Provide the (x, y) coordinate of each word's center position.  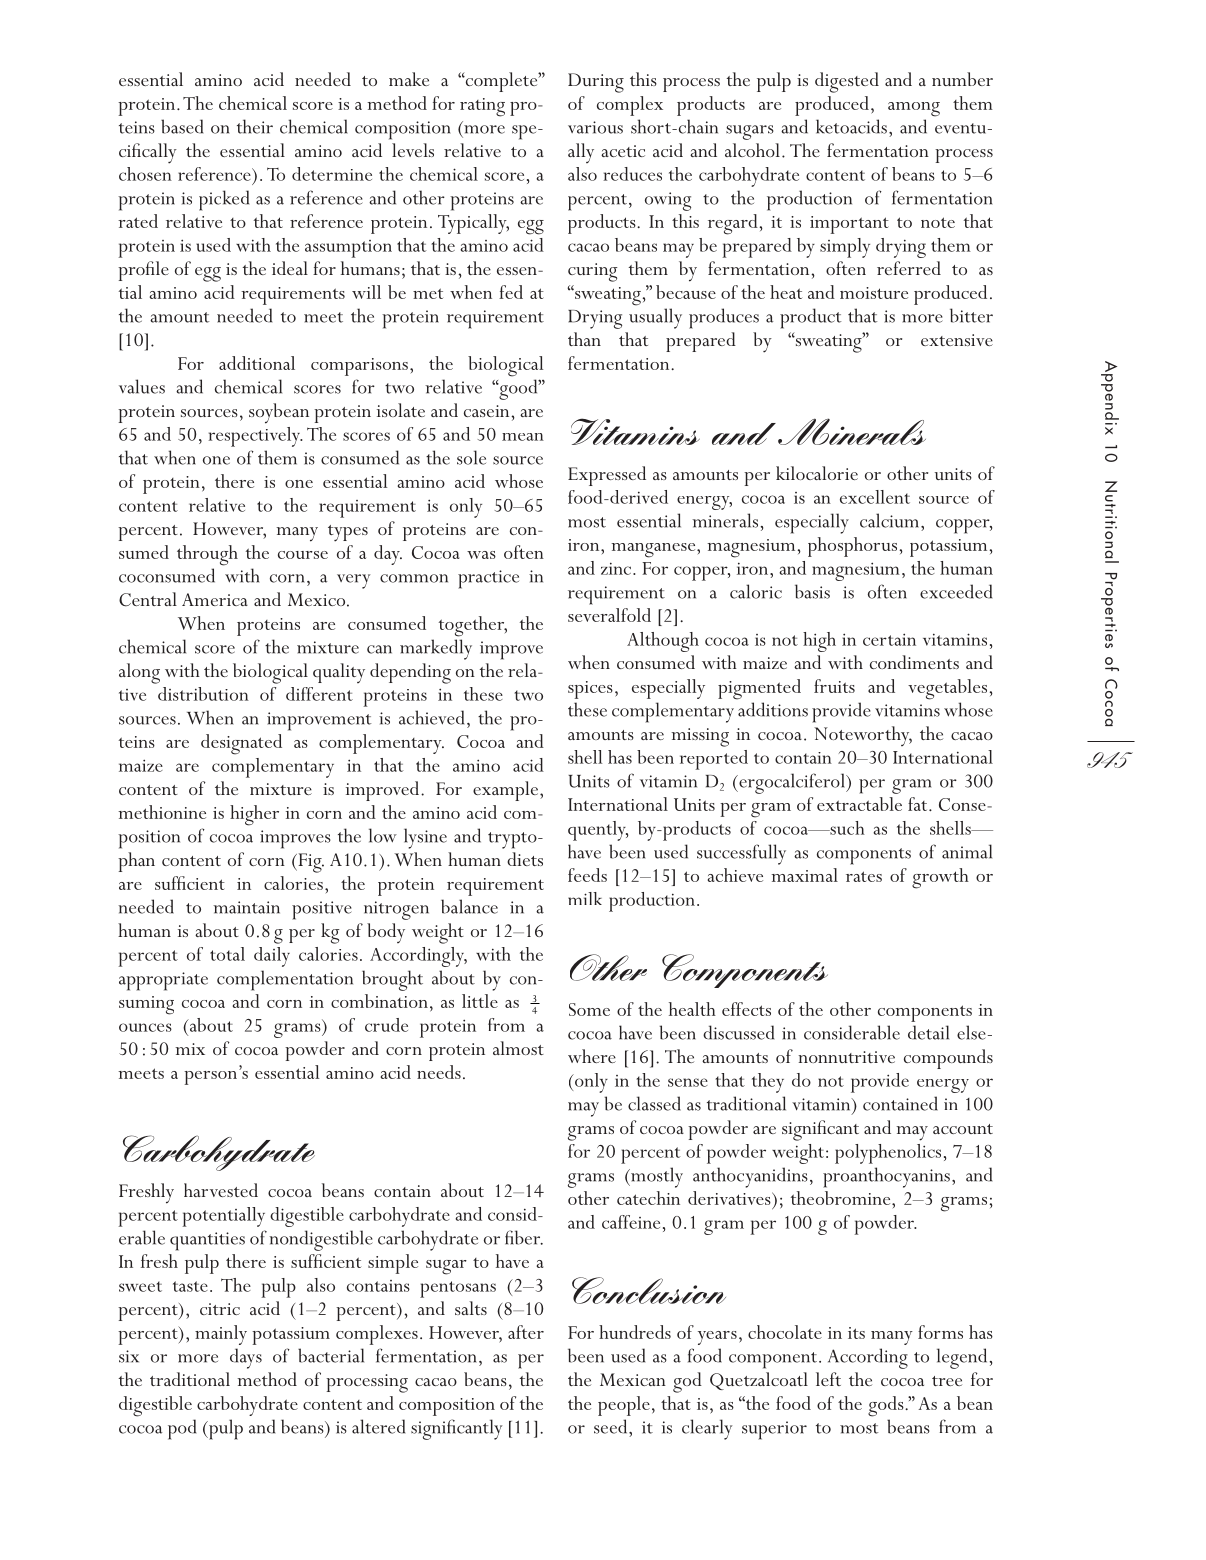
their (255, 126)
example (507, 791)
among (914, 109)
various (595, 127)
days (246, 1358)
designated (241, 744)
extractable (859, 804)
